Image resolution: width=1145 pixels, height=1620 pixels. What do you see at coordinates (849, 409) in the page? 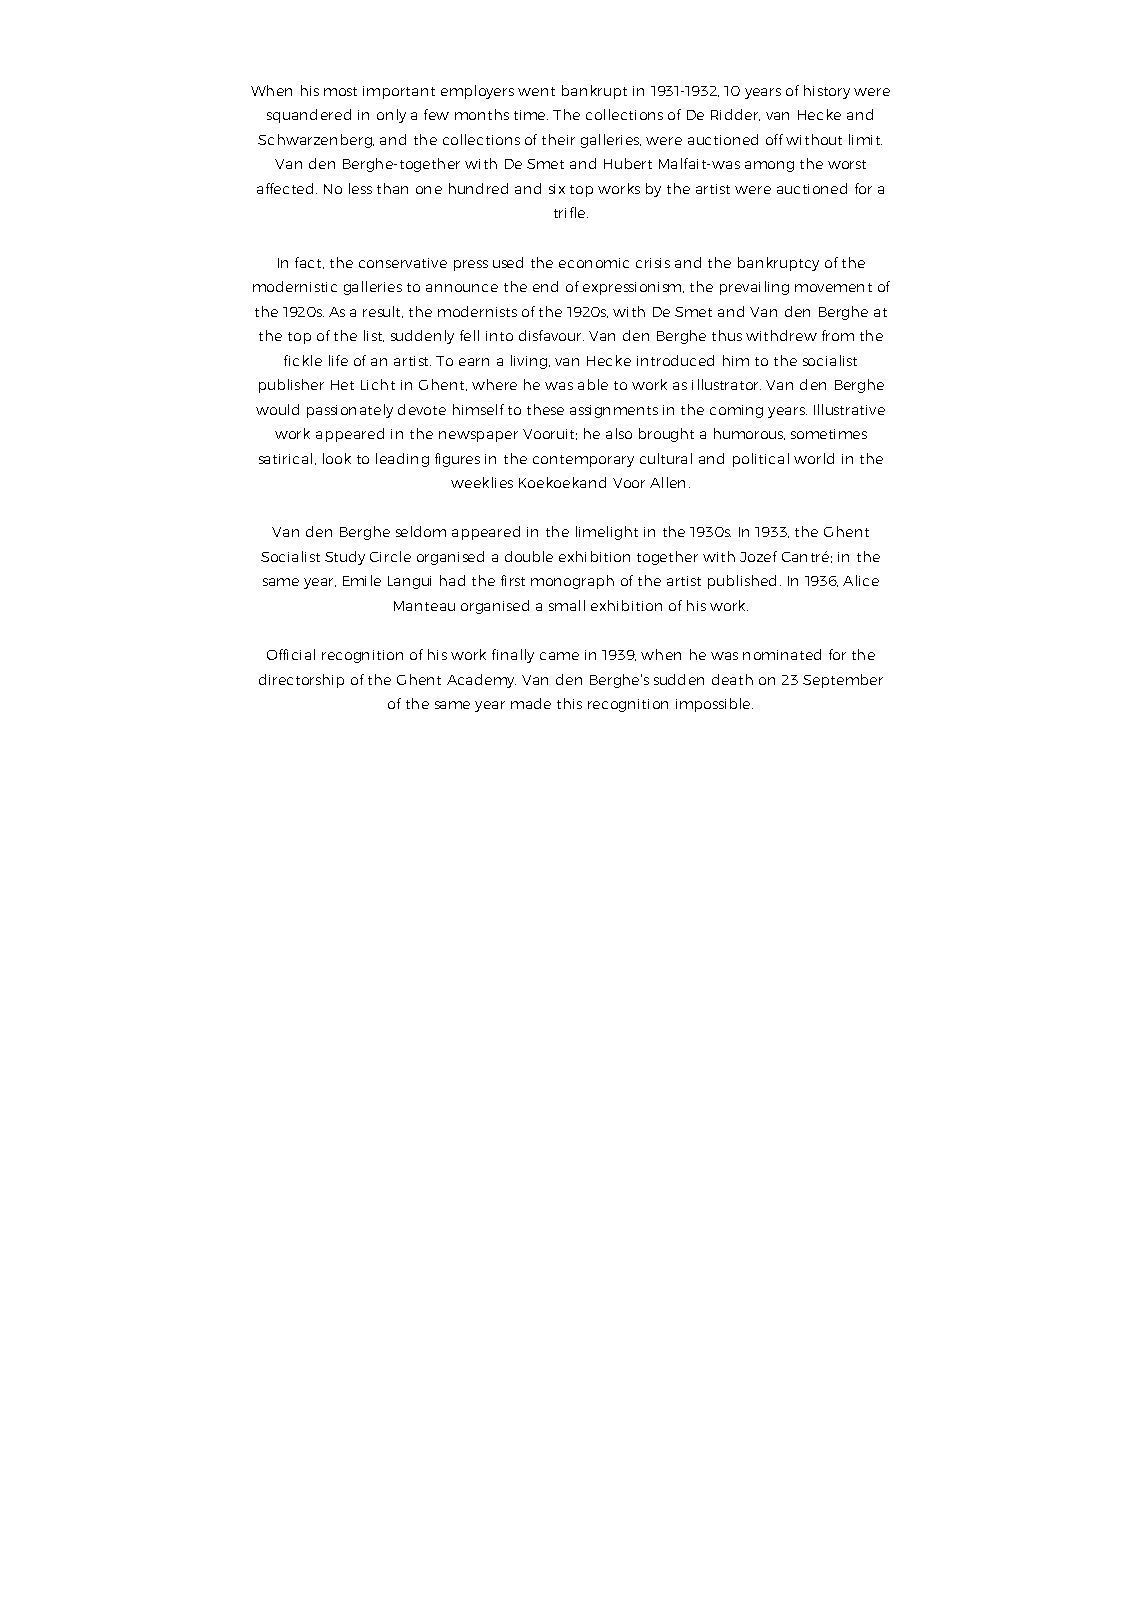
I see `Illustrative` at bounding box center [849, 409].
